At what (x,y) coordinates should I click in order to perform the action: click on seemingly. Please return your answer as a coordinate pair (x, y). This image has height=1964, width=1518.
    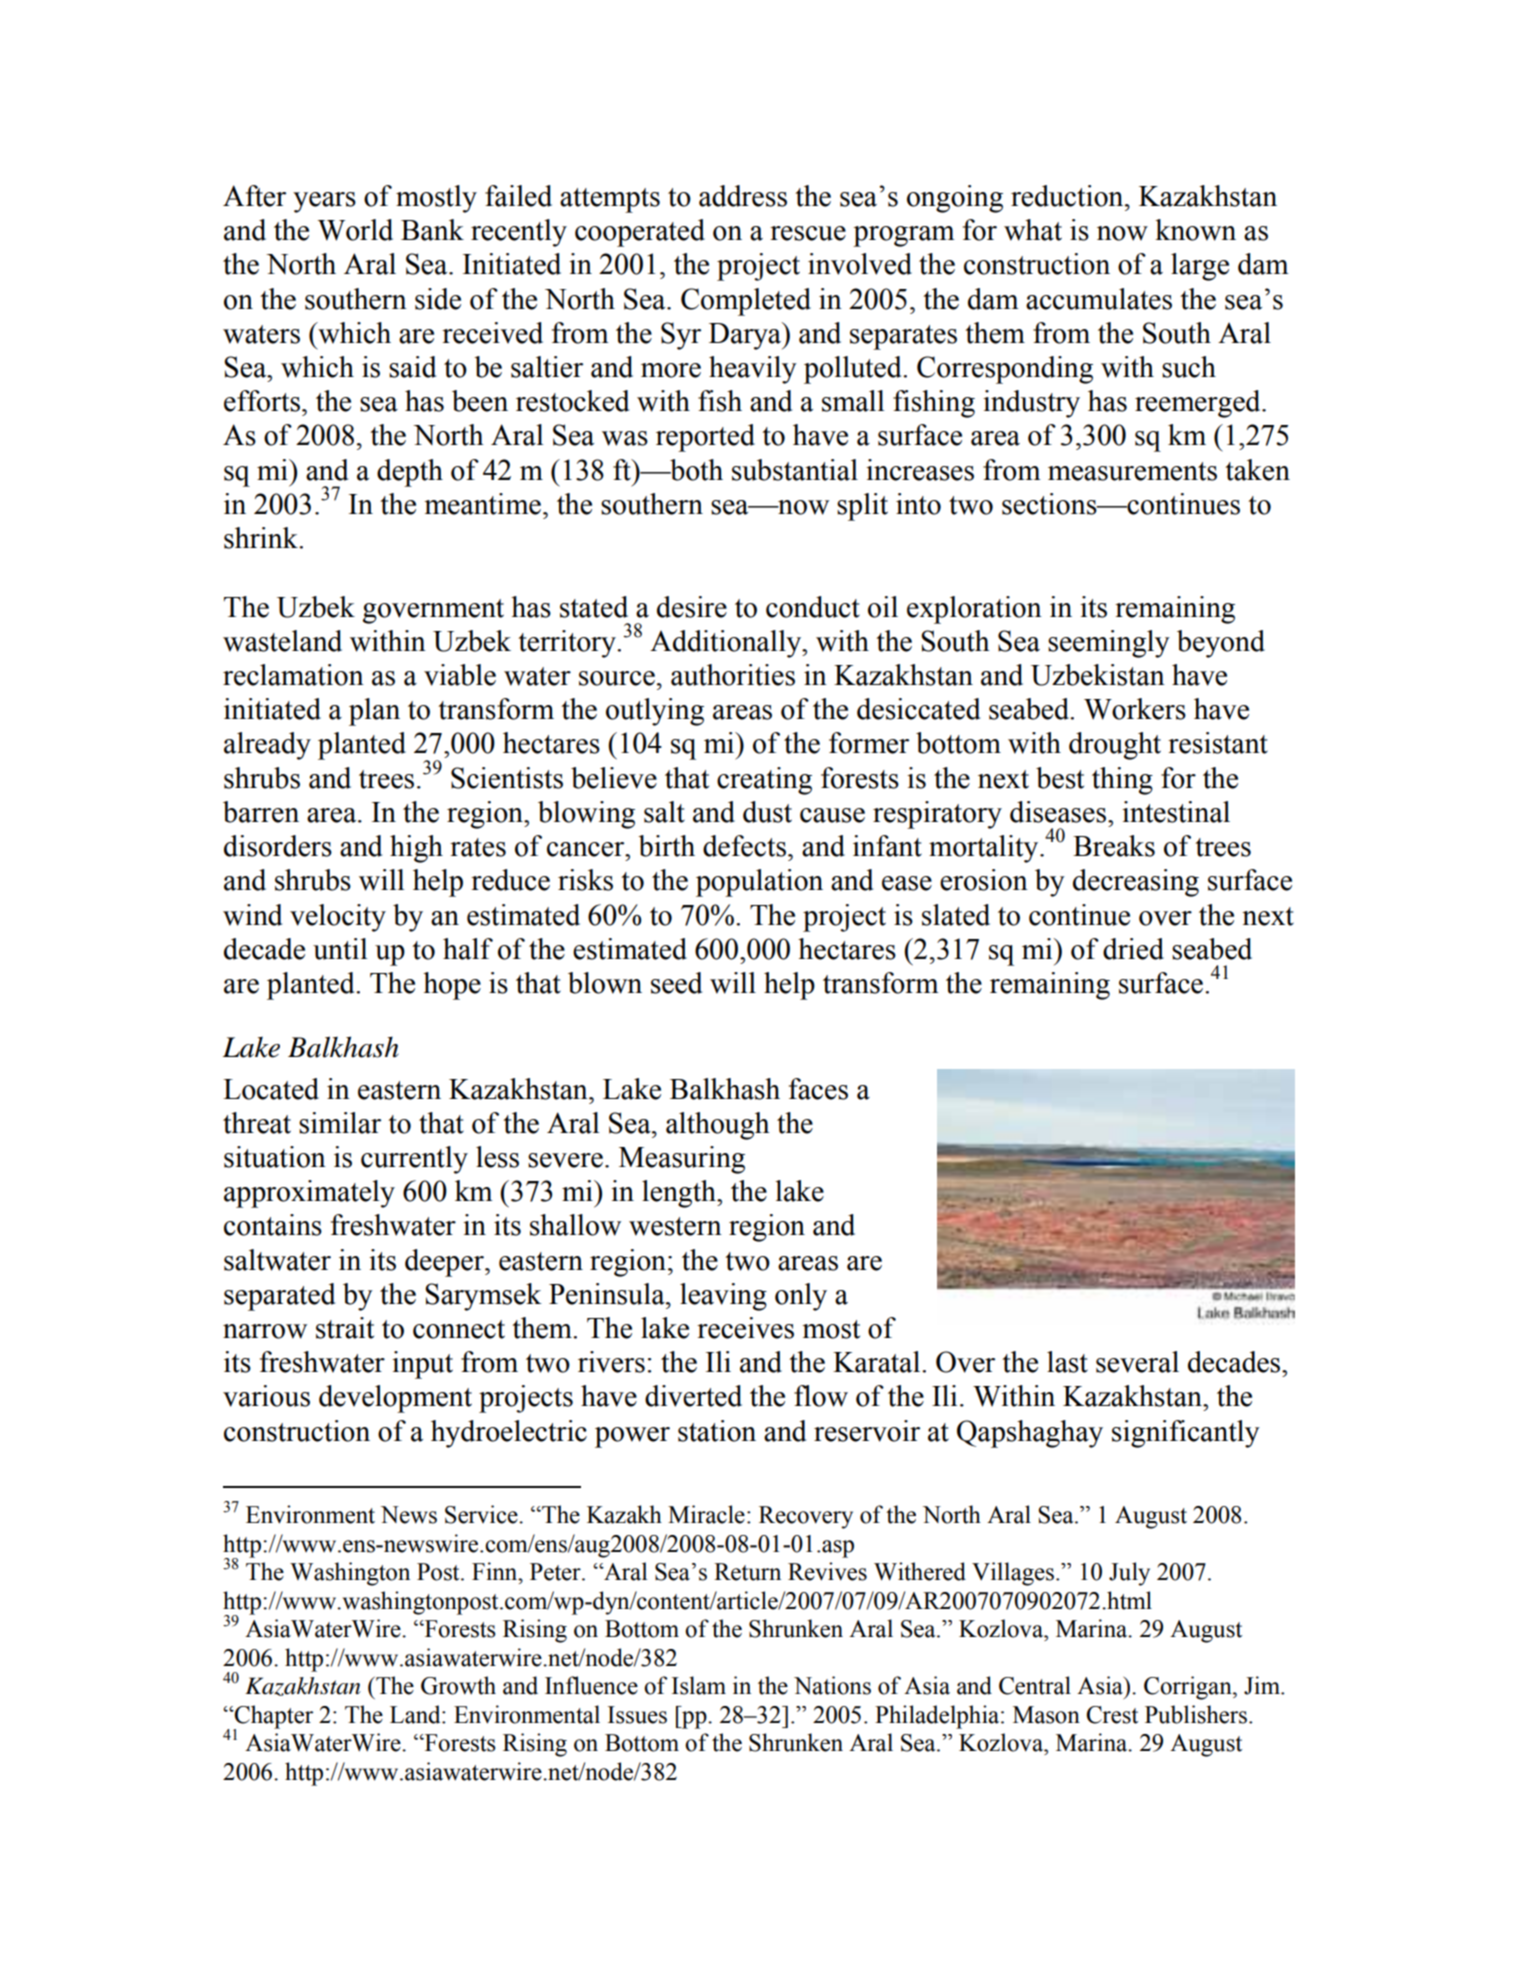
    Looking at the image, I should click on (1109, 644).
